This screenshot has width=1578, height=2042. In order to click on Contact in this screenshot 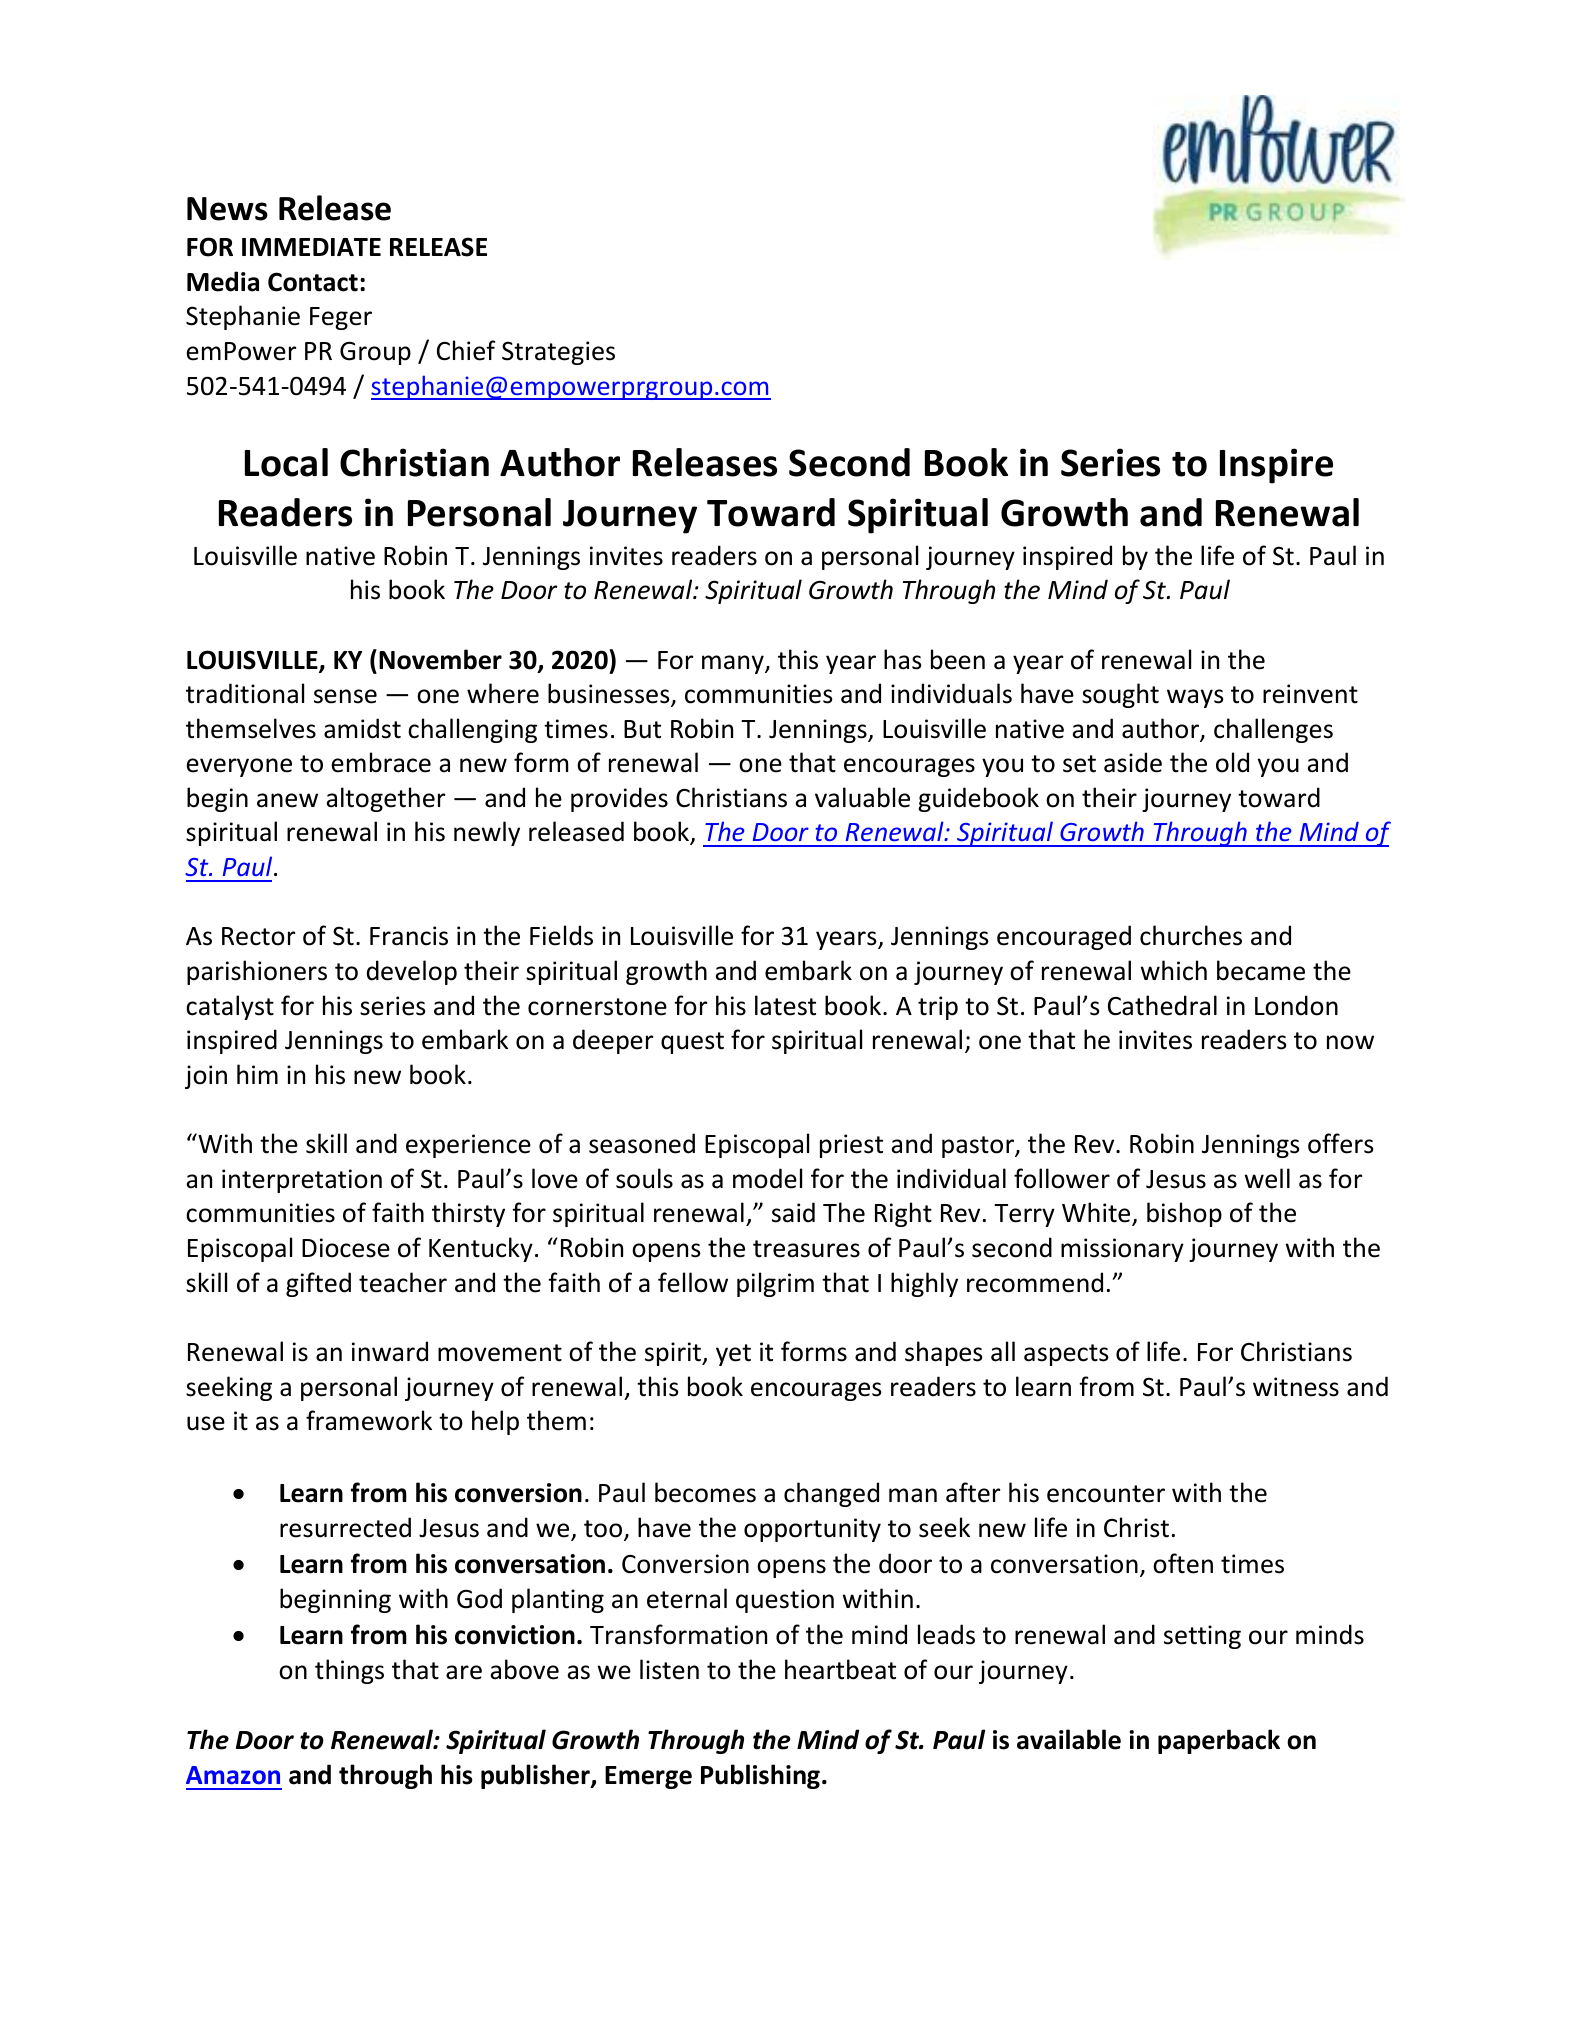, I will do `click(313, 282)`.
